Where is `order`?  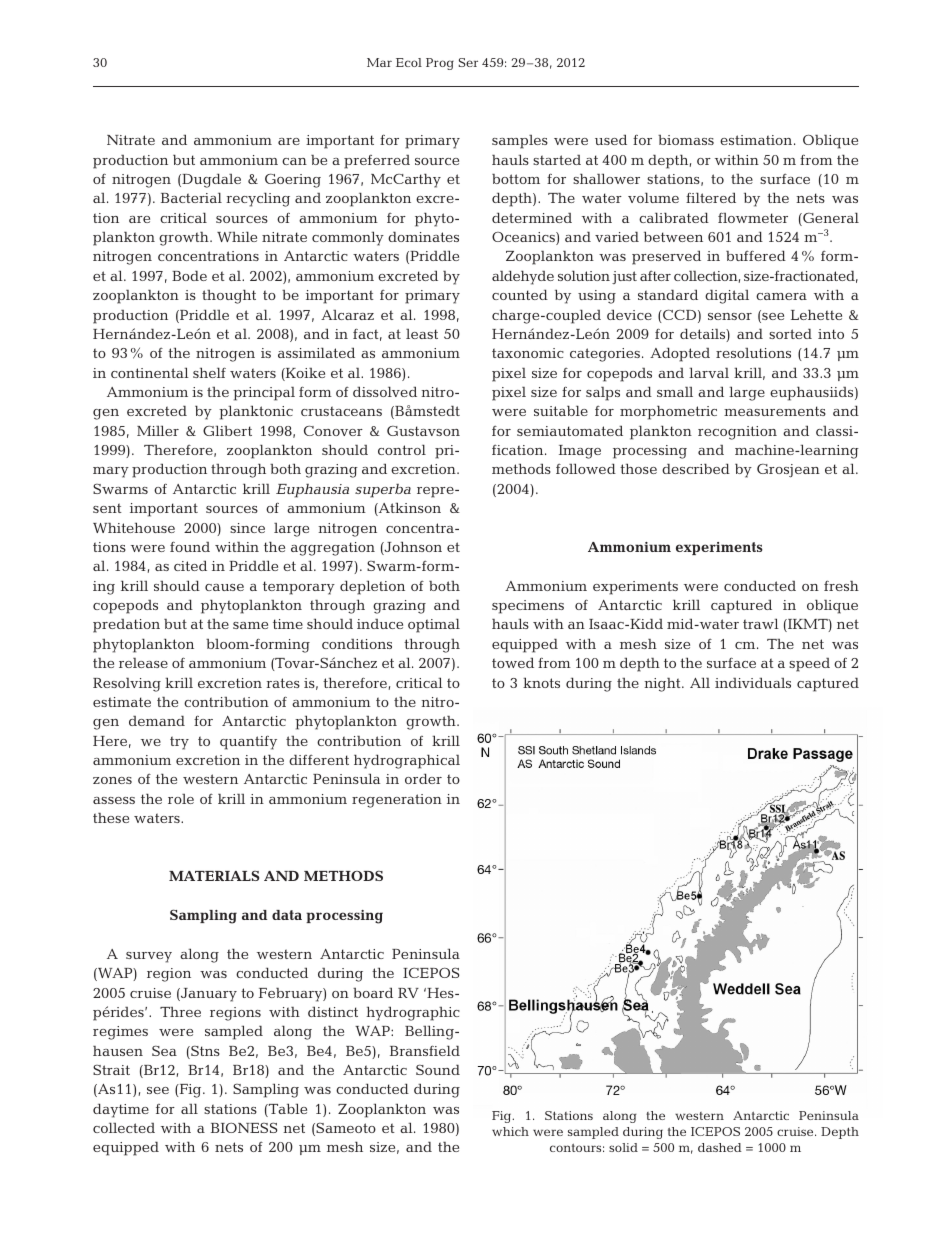 order is located at coordinates (423, 778).
